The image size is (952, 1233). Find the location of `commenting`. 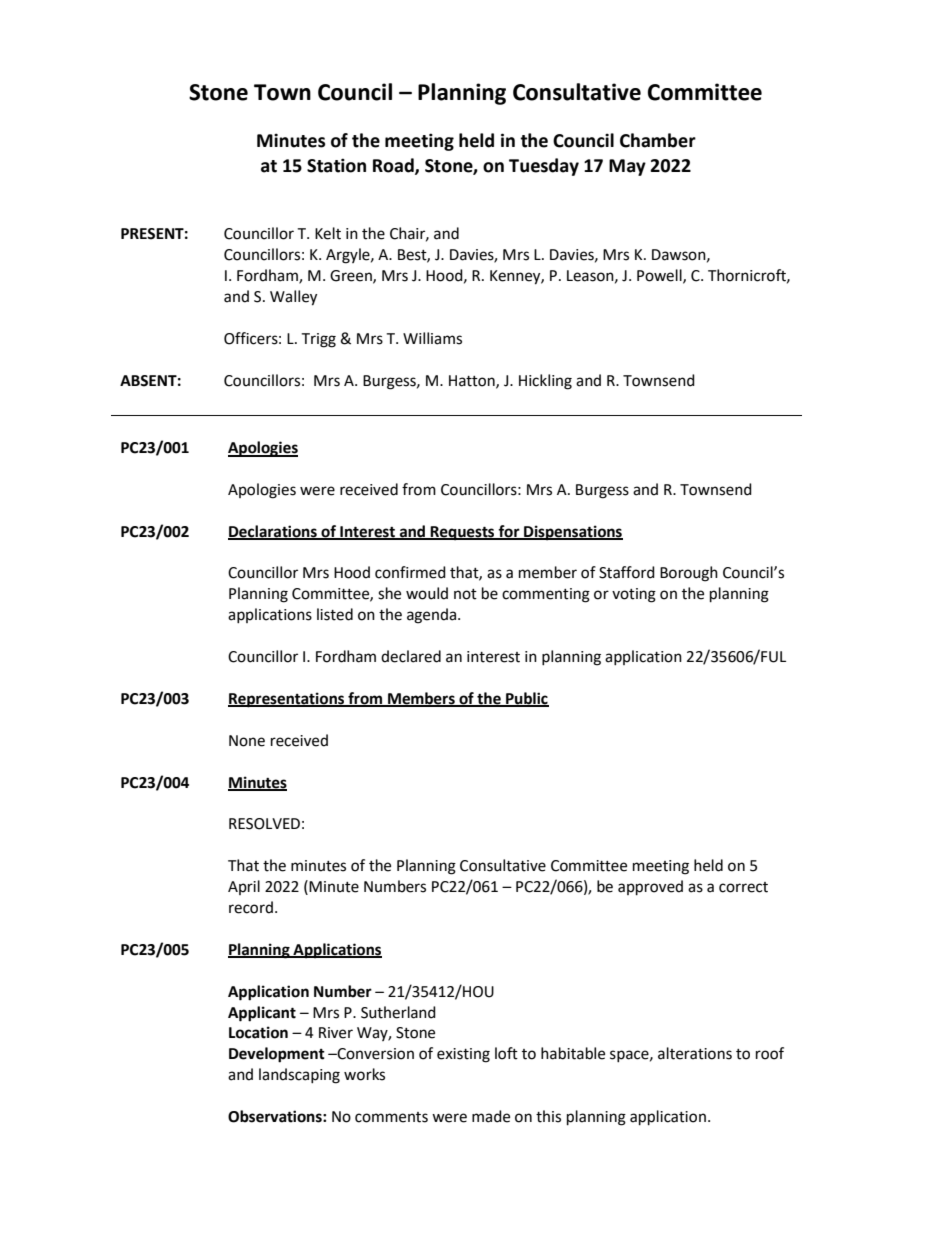

commenting is located at coordinates (546, 595).
